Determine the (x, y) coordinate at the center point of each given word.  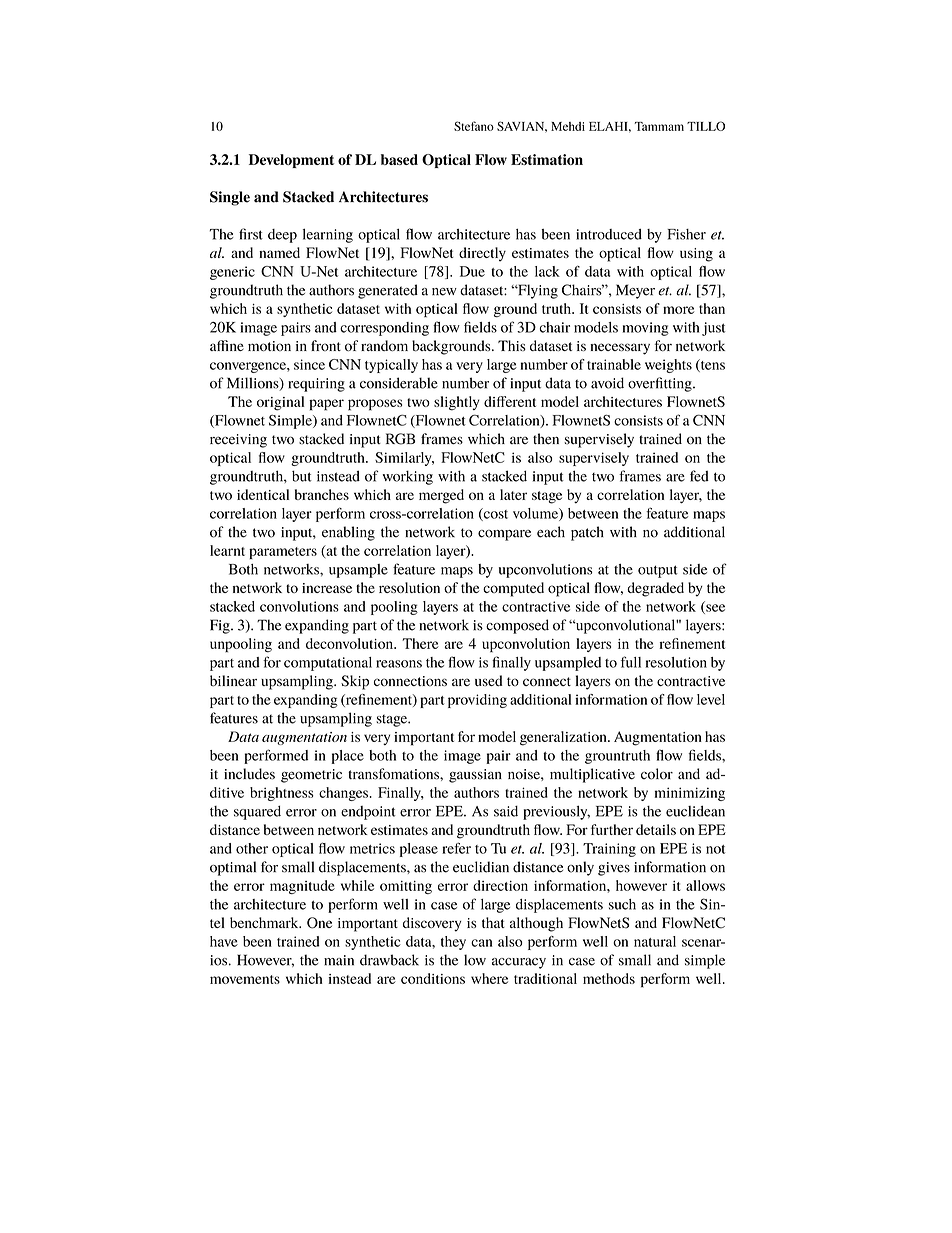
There (420, 643)
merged (441, 496)
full (631, 662)
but (302, 476)
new (444, 292)
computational (328, 664)
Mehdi (568, 126)
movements (245, 979)
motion (269, 346)
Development (291, 161)
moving (646, 329)
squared (257, 812)
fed (699, 476)
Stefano (474, 126)
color (657, 774)
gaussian (475, 776)
